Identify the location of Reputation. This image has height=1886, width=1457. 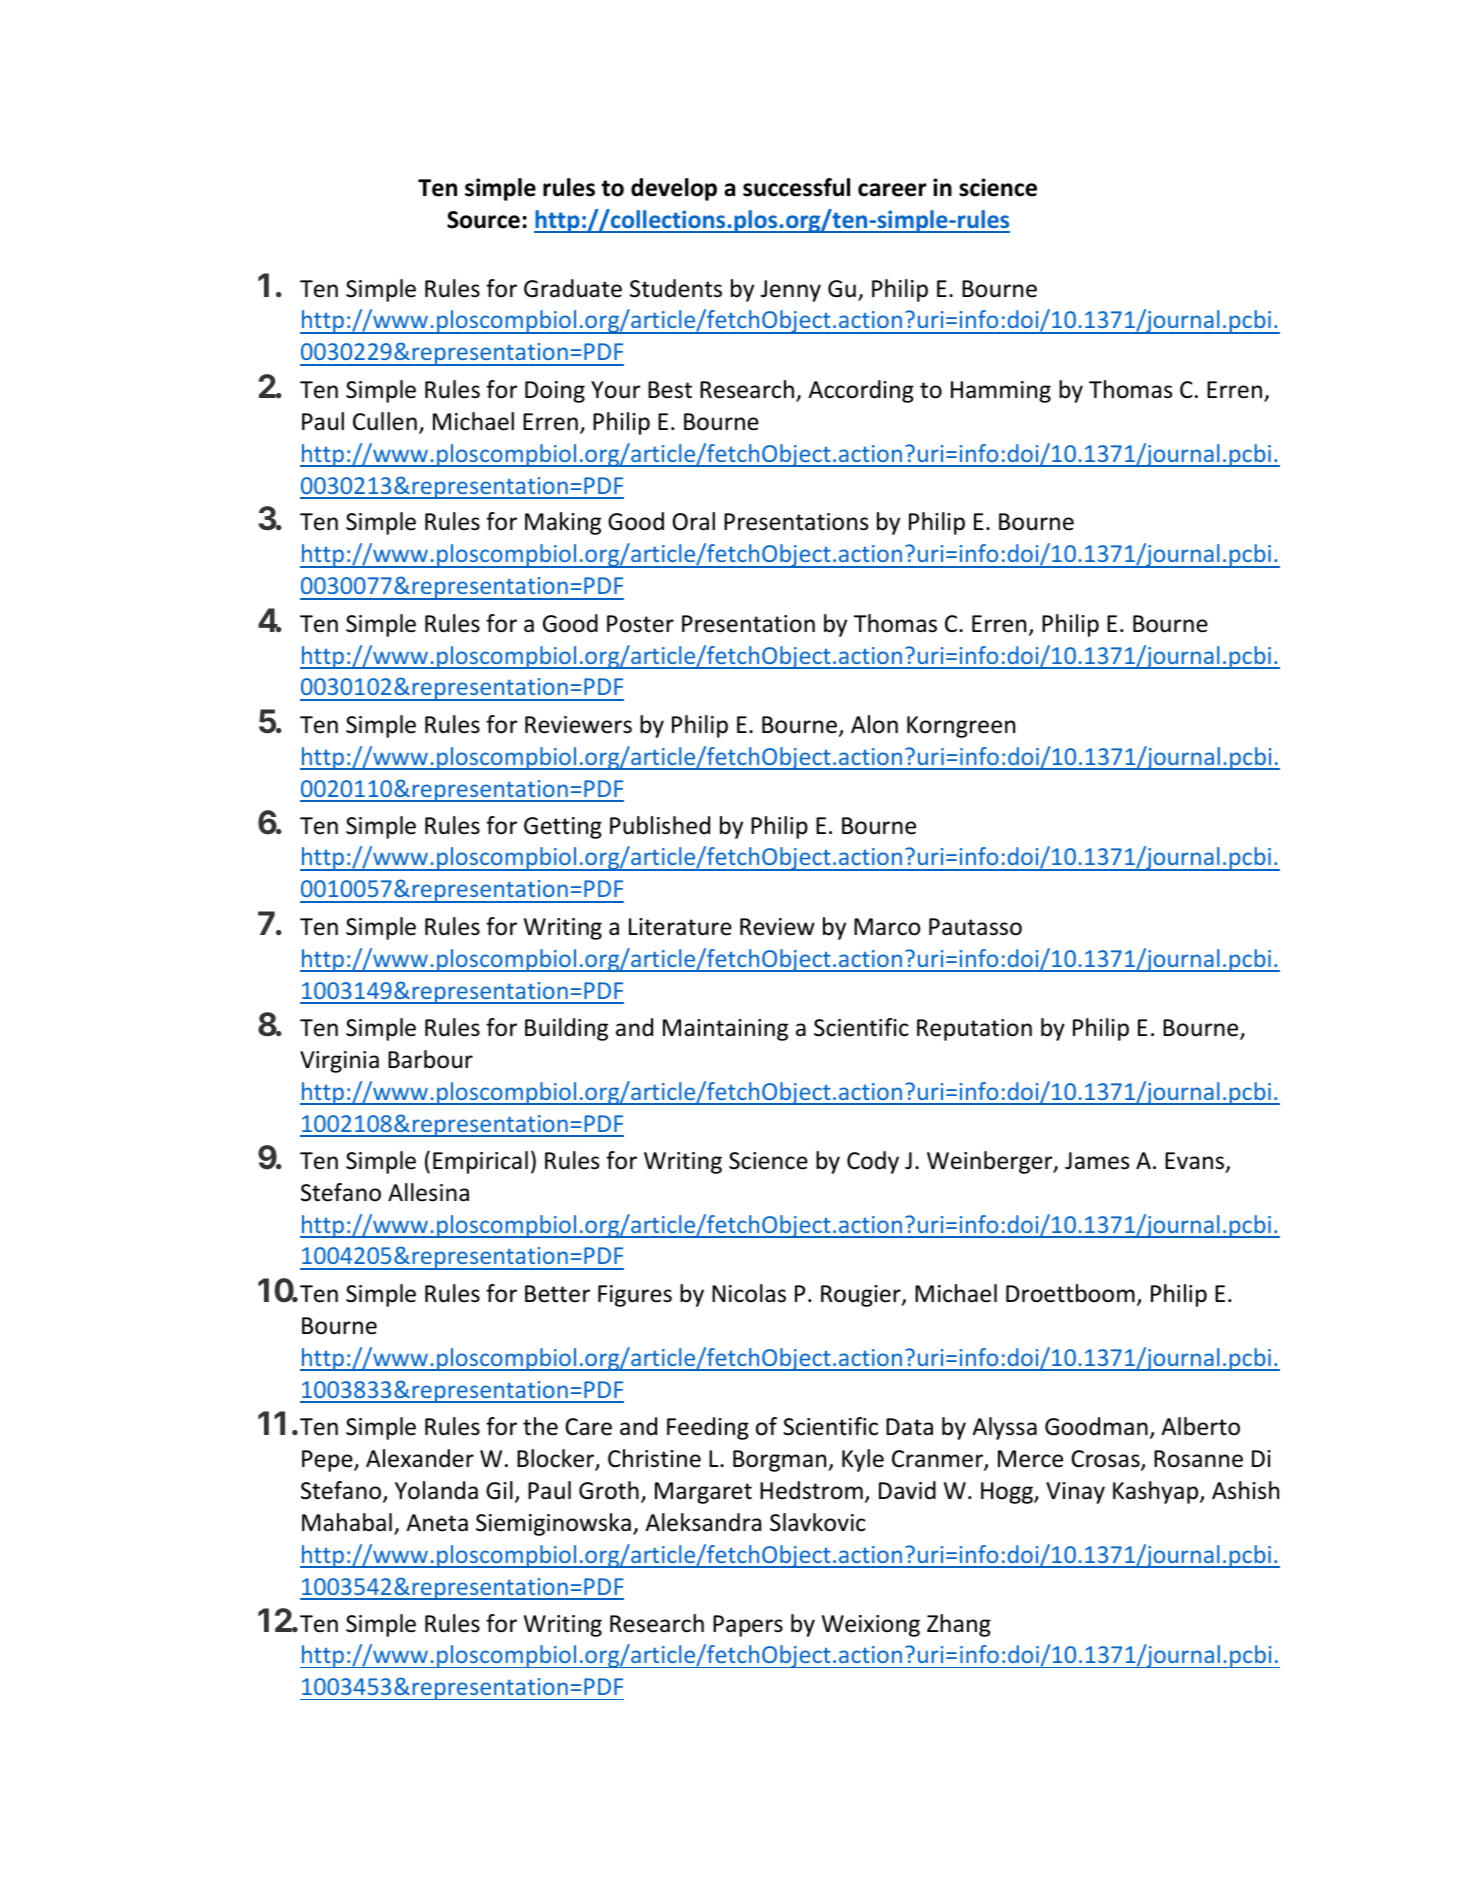
(974, 1030).
